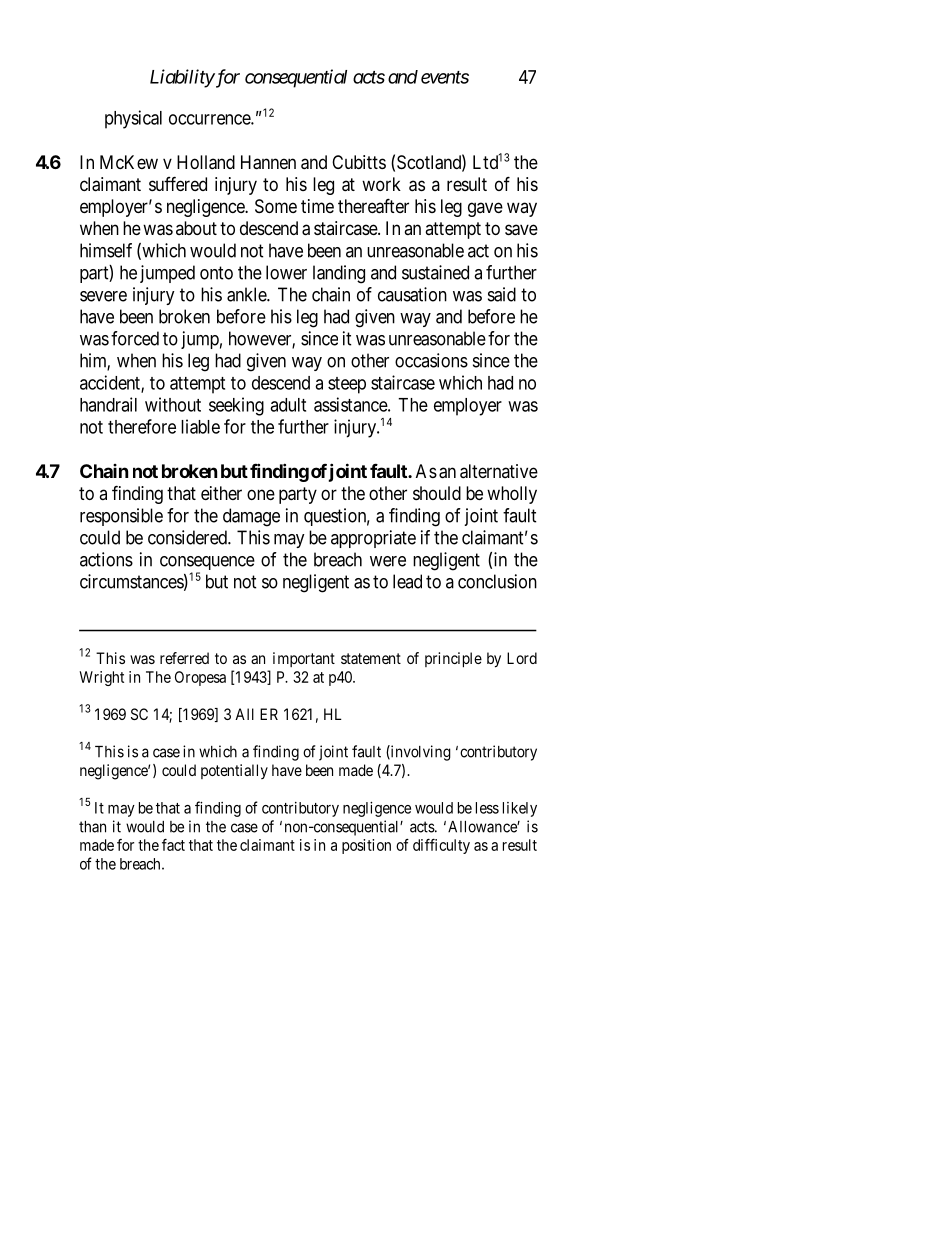 This document has height=1233, width=952. I want to click on position, so click(366, 846).
